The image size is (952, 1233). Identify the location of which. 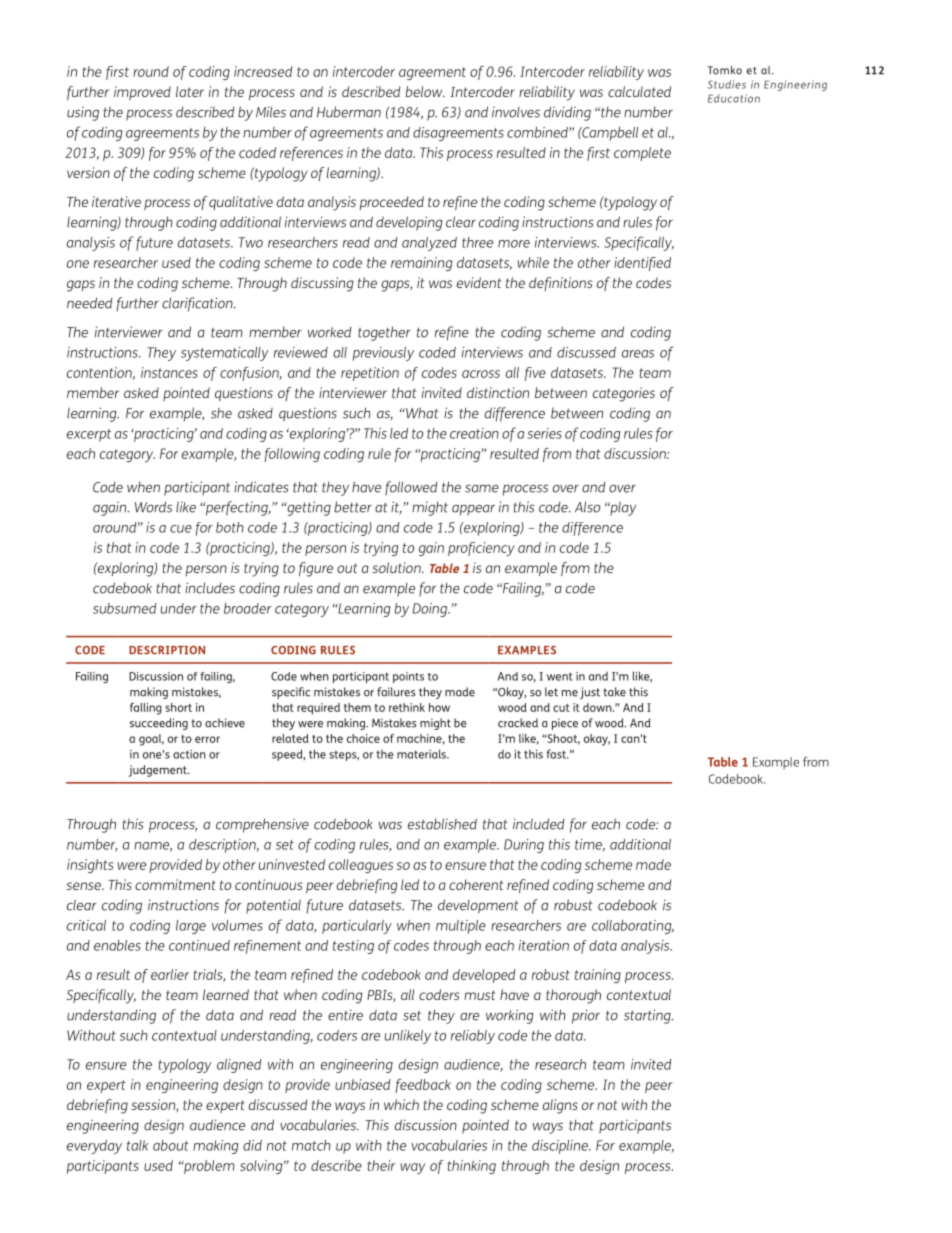
(401, 1104).
